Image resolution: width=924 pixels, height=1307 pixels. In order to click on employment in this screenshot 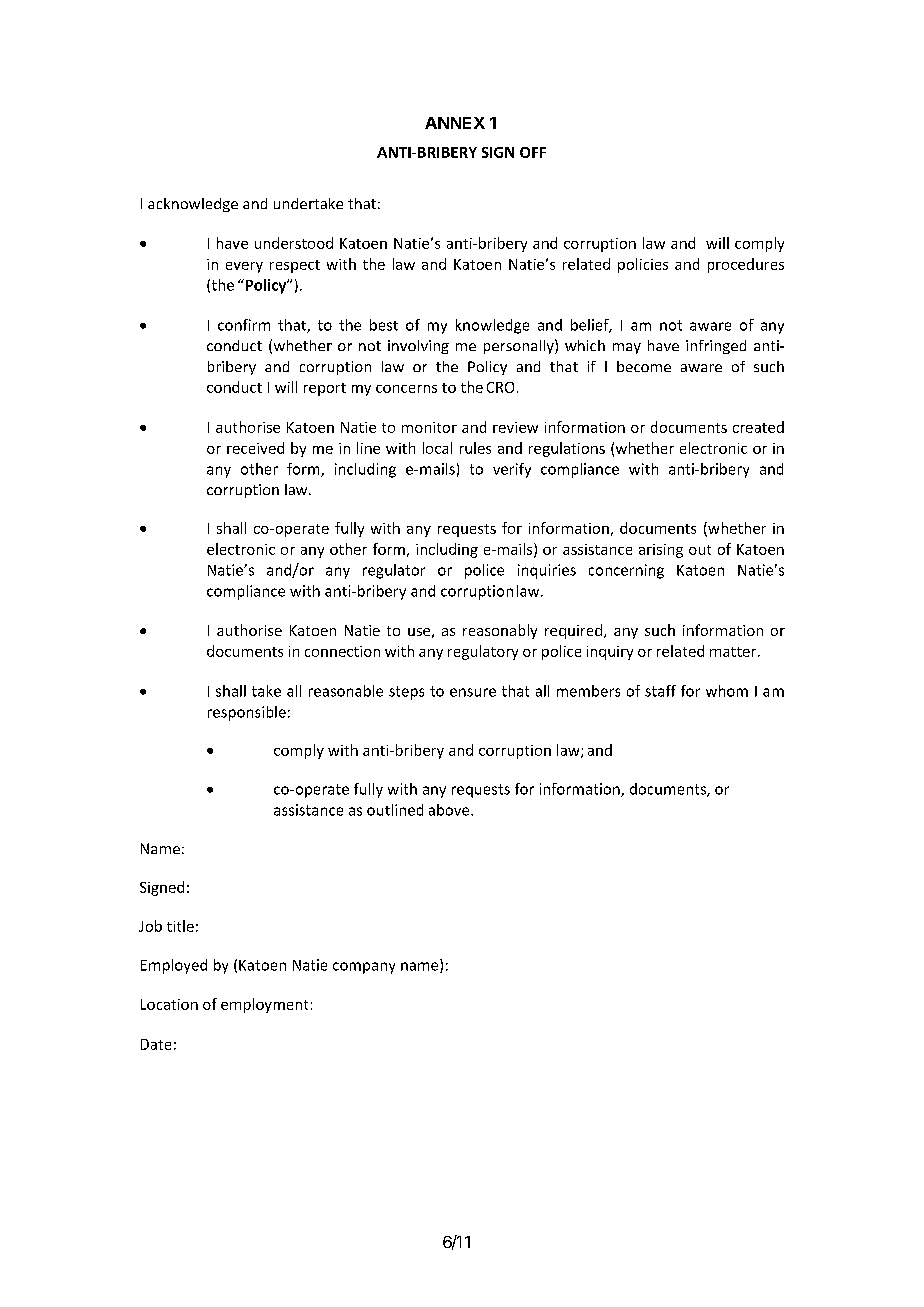, I will do `click(264, 1005)`.
